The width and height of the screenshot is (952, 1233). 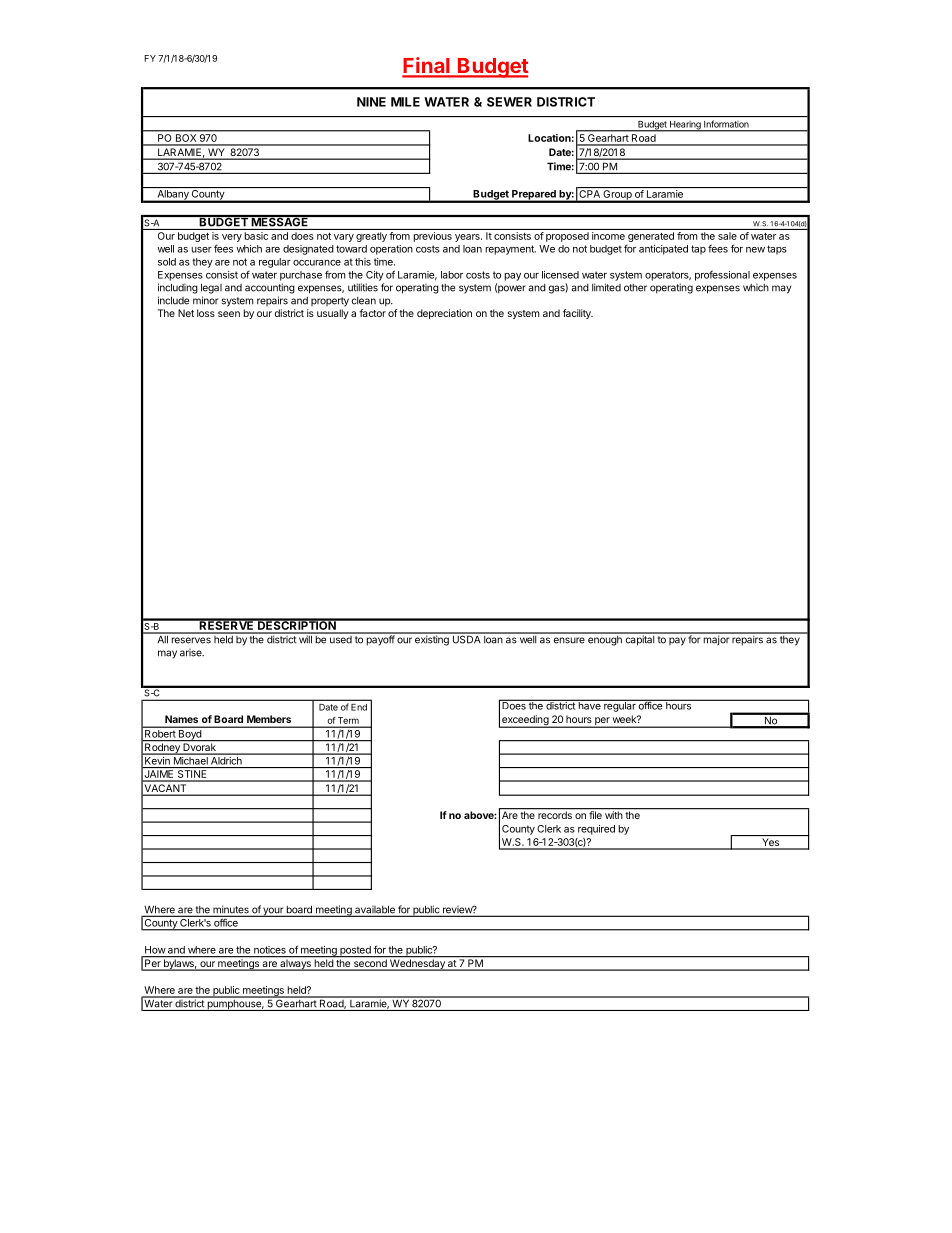 What do you see at coordinates (231, 910) in the screenshot?
I see `minutes` at bounding box center [231, 910].
